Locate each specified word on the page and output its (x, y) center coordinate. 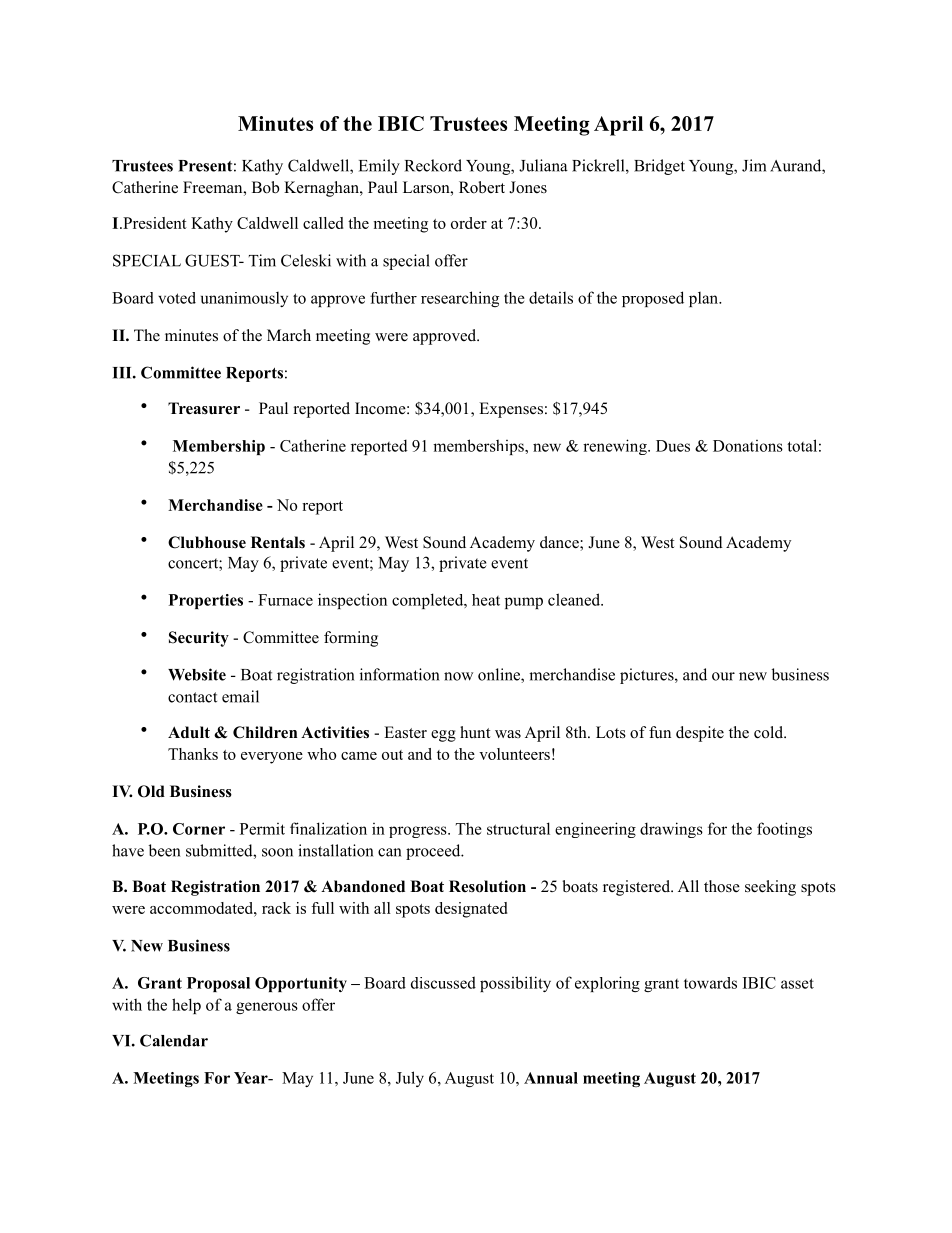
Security (199, 639)
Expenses (511, 410)
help (186, 1006)
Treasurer (204, 408)
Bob (265, 187)
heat (486, 600)
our (723, 676)
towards (710, 983)
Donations (748, 446)
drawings (671, 830)
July (410, 1079)
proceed (434, 852)
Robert (482, 187)
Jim (754, 165)
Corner (199, 829)
